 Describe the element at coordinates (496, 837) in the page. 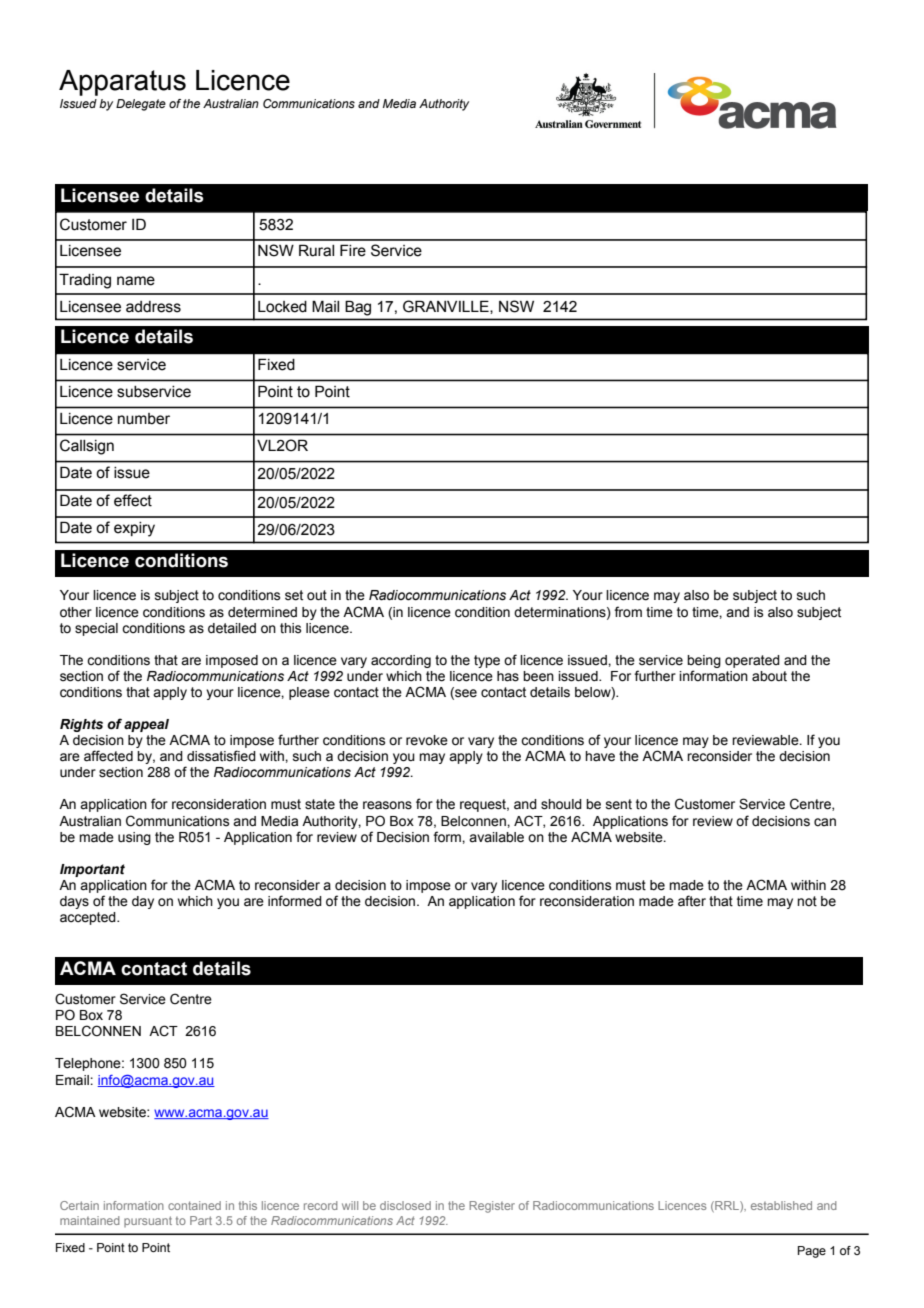

I see `available` at that location.
